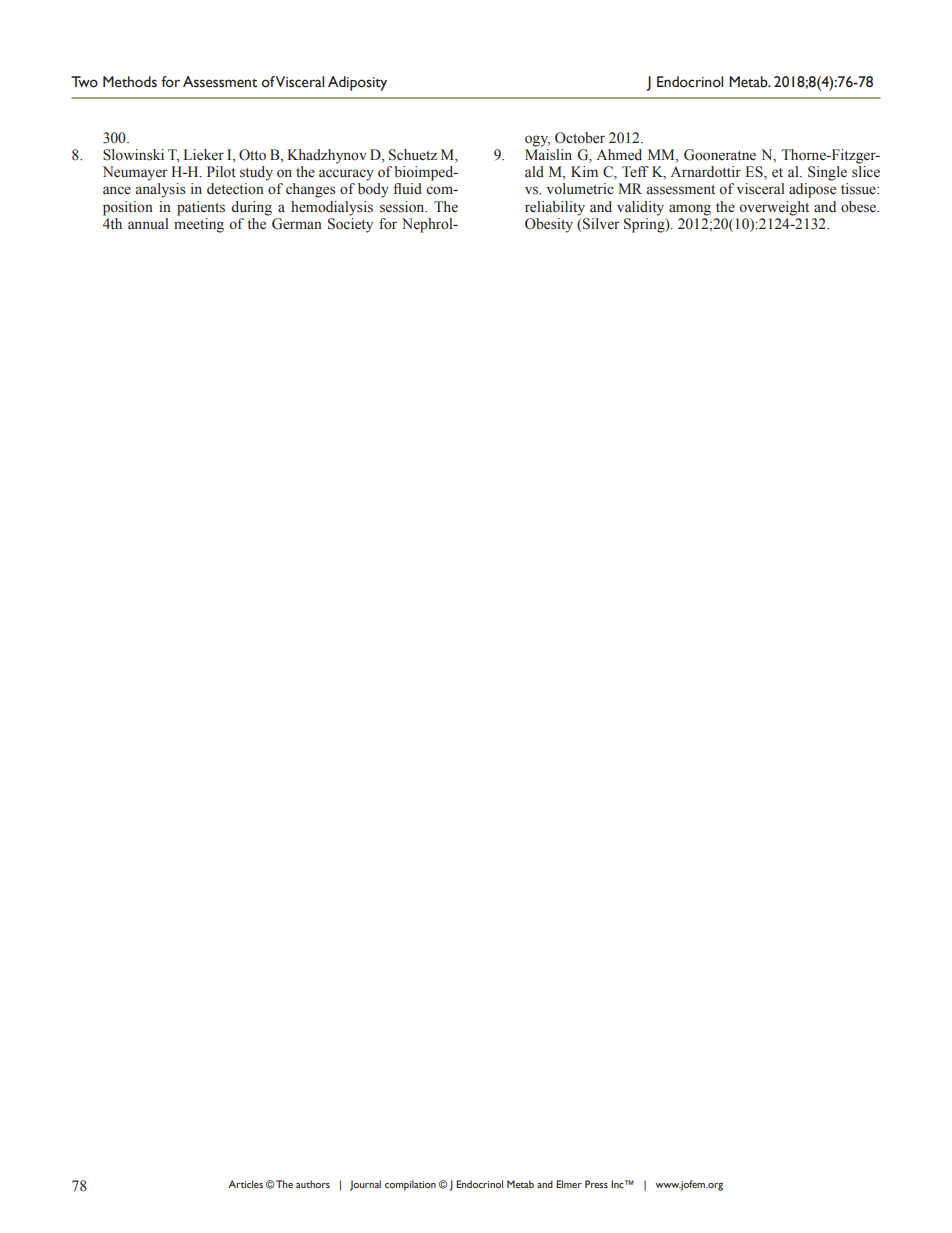 Image resolution: width=952 pixels, height=1233 pixels. Describe the element at coordinates (130, 82) in the document. I see `Methods` at that location.
